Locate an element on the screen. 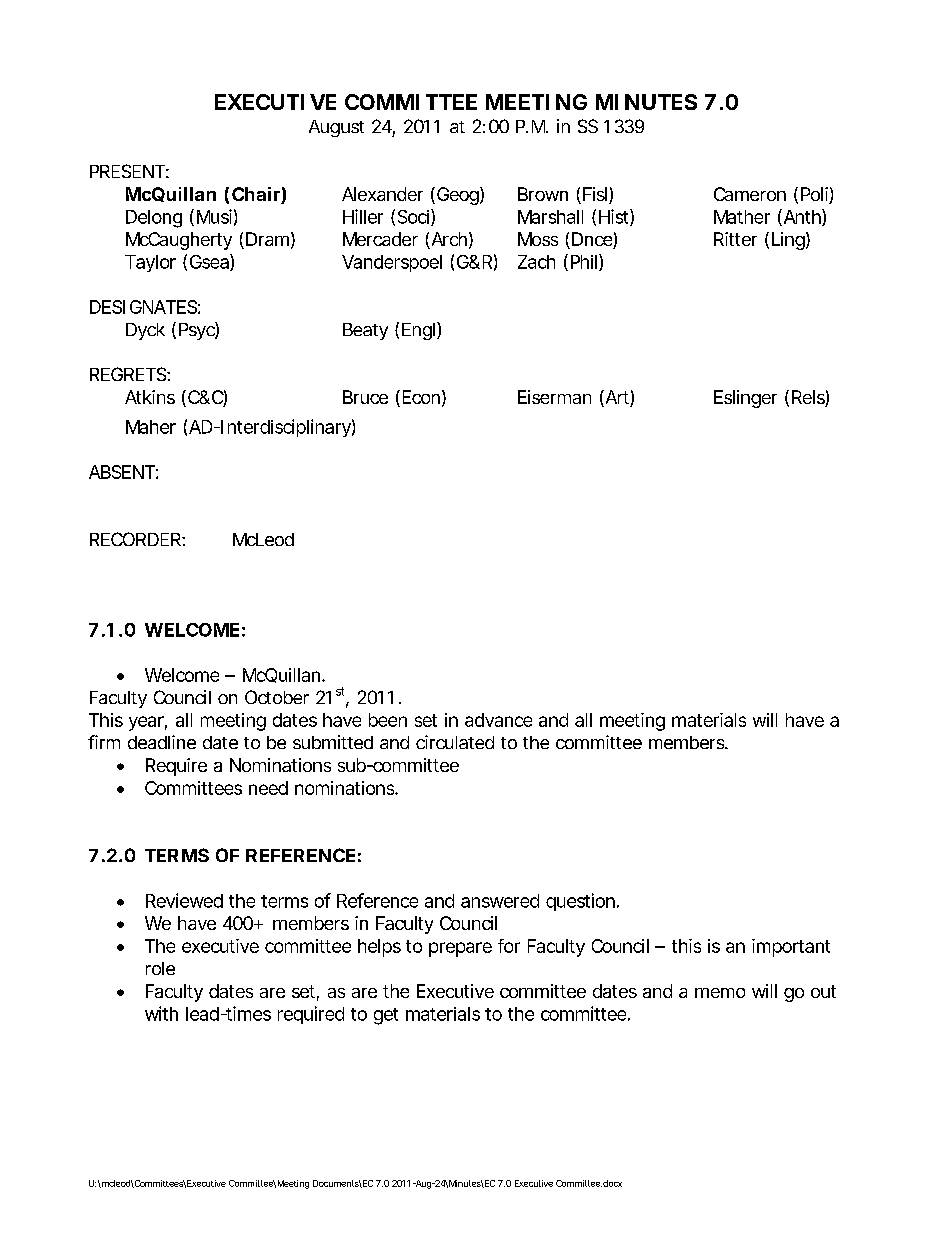 This screenshot has width=952, height=1233. memo is located at coordinates (720, 993).
